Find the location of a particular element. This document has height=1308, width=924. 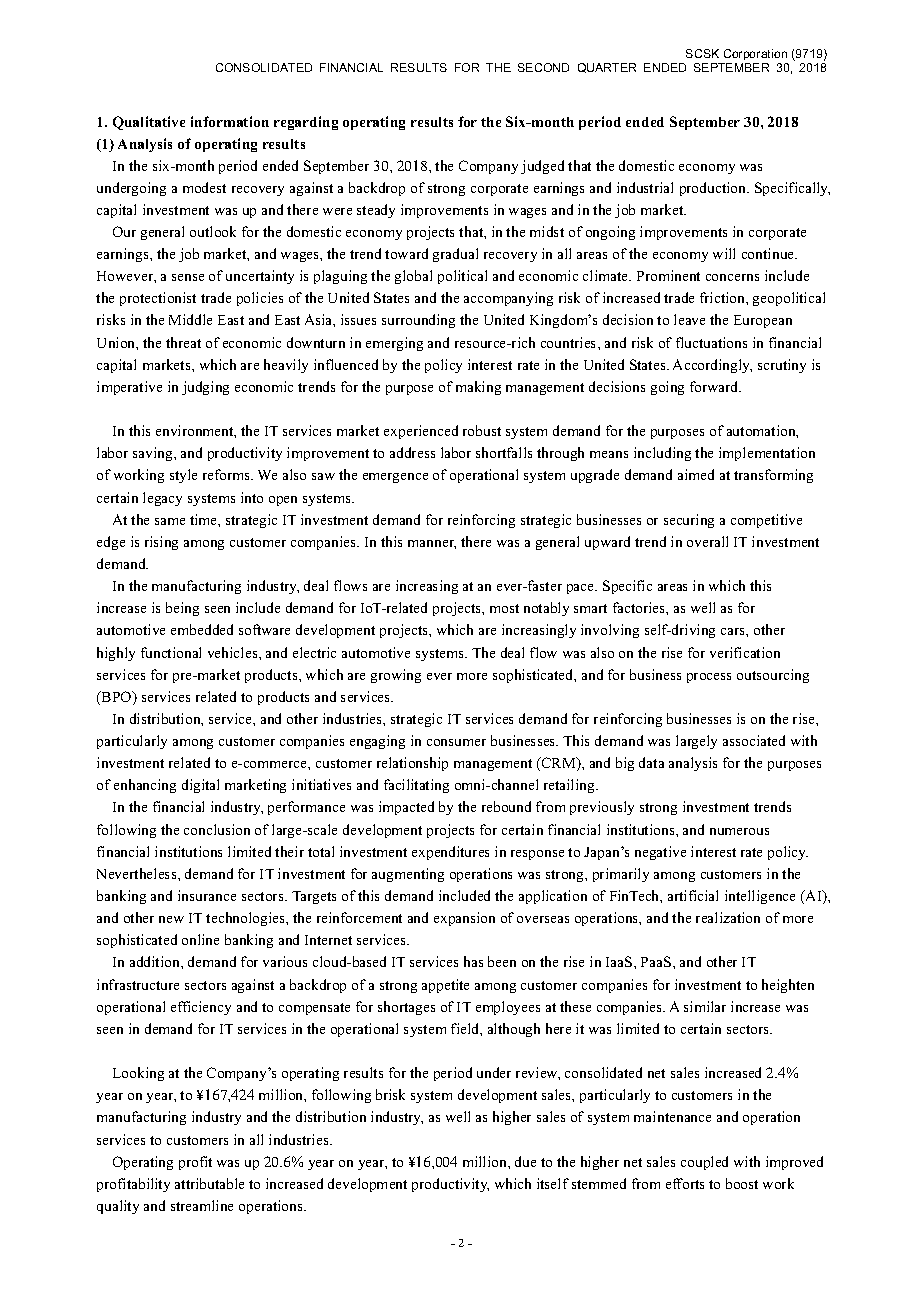

numerous is located at coordinates (739, 831).
